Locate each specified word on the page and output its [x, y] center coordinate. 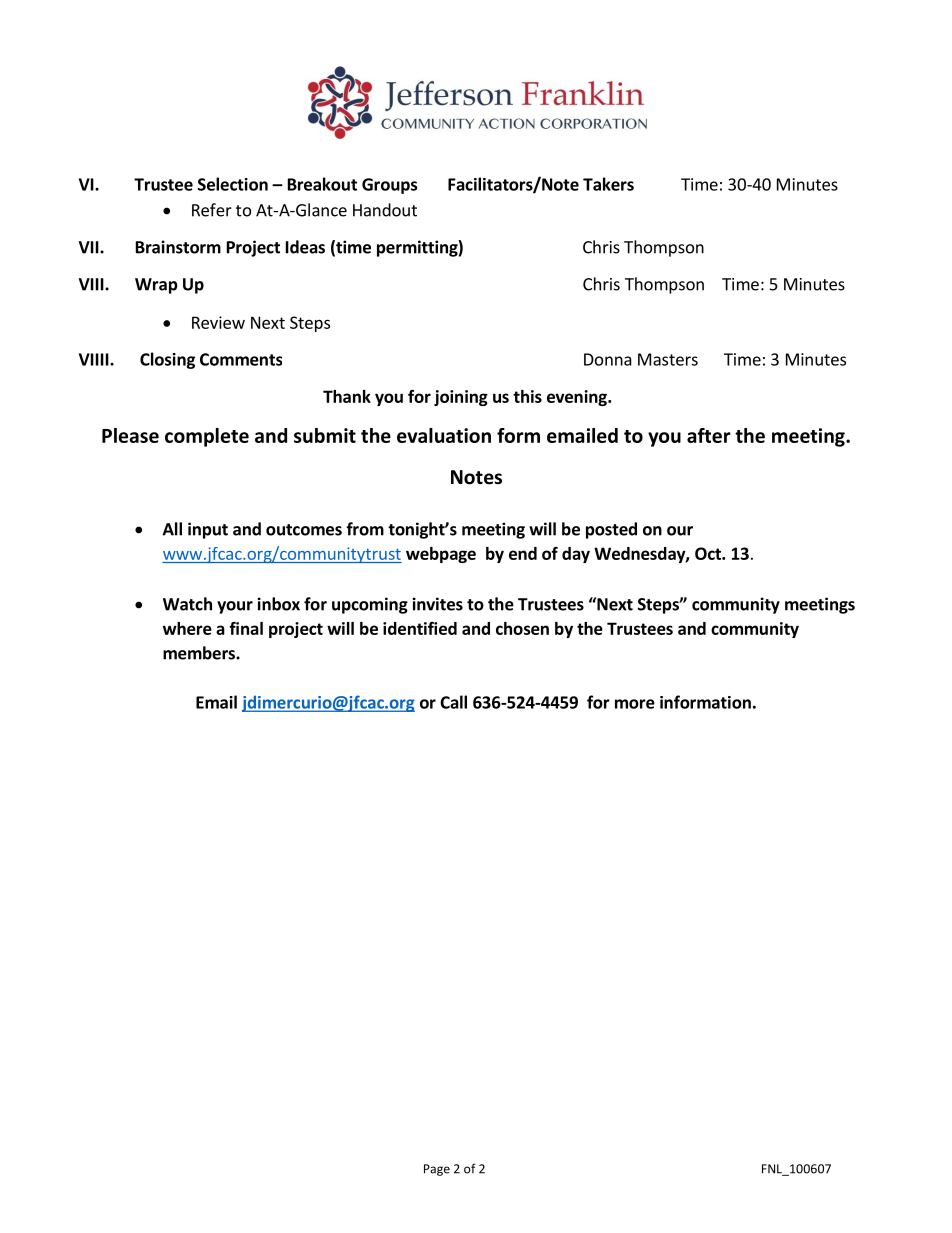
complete [207, 437]
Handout [385, 210]
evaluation [444, 435]
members [200, 653]
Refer [212, 210]
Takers [608, 184]
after [709, 435]
